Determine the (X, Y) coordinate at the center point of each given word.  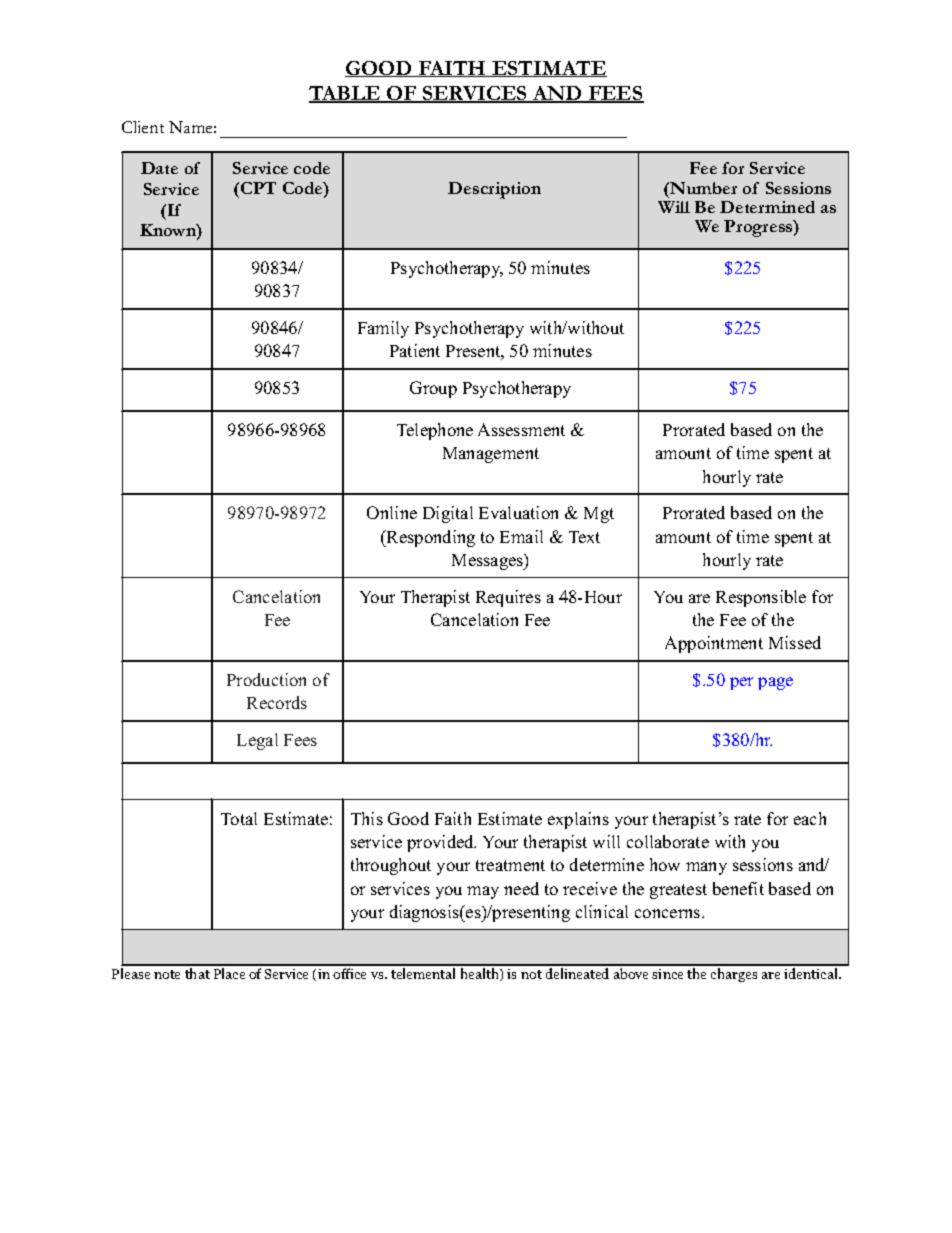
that (197, 973)
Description (494, 190)
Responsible (761, 598)
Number (702, 188)
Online (392, 512)
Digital (448, 514)
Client (143, 127)
